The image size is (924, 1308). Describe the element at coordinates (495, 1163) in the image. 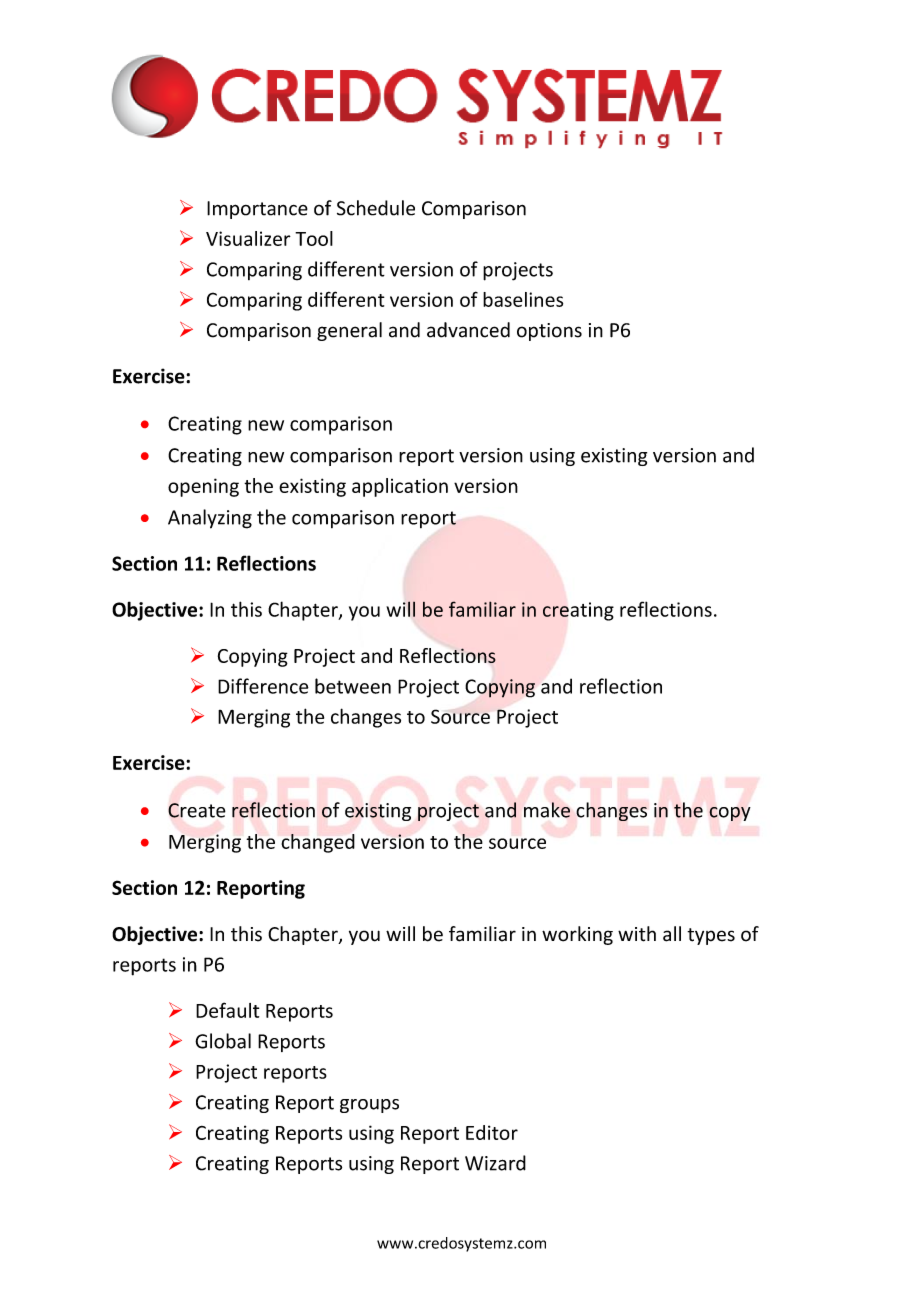

I see `Wizard` at that location.
